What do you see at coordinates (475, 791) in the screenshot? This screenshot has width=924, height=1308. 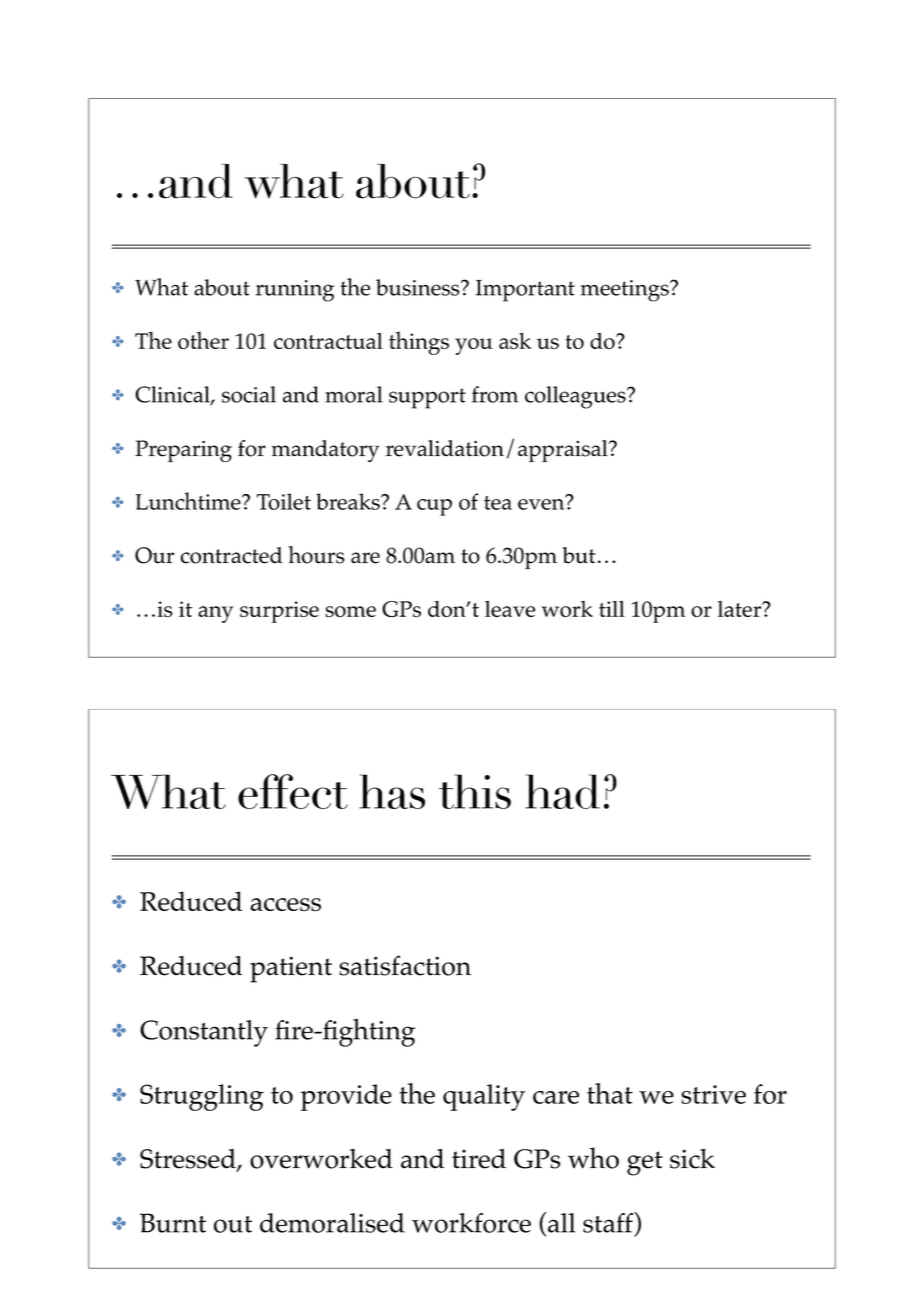 I see `this` at bounding box center [475, 791].
